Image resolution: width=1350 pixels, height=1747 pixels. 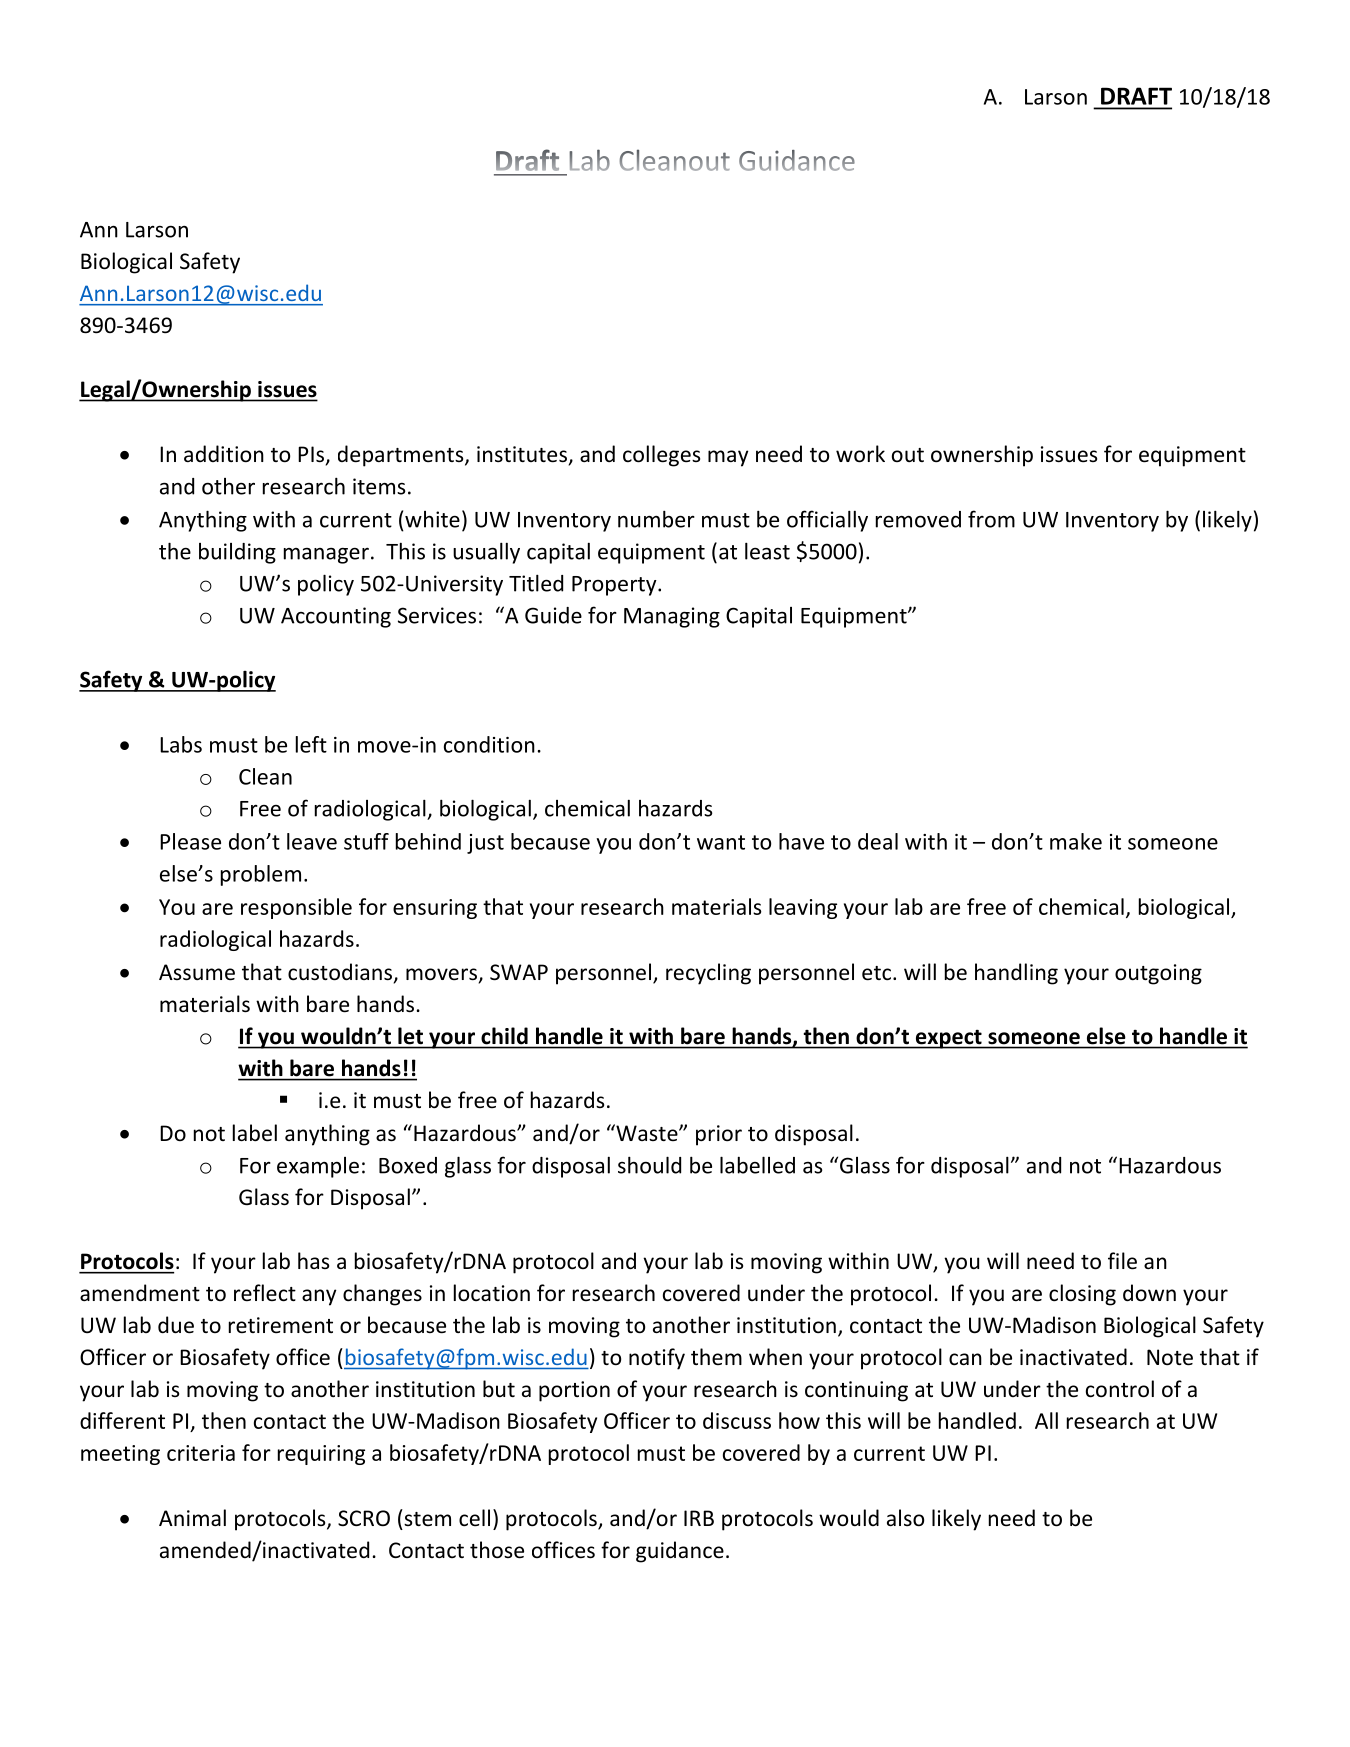 What do you see at coordinates (661, 456) in the screenshot?
I see `colleges` at bounding box center [661, 456].
